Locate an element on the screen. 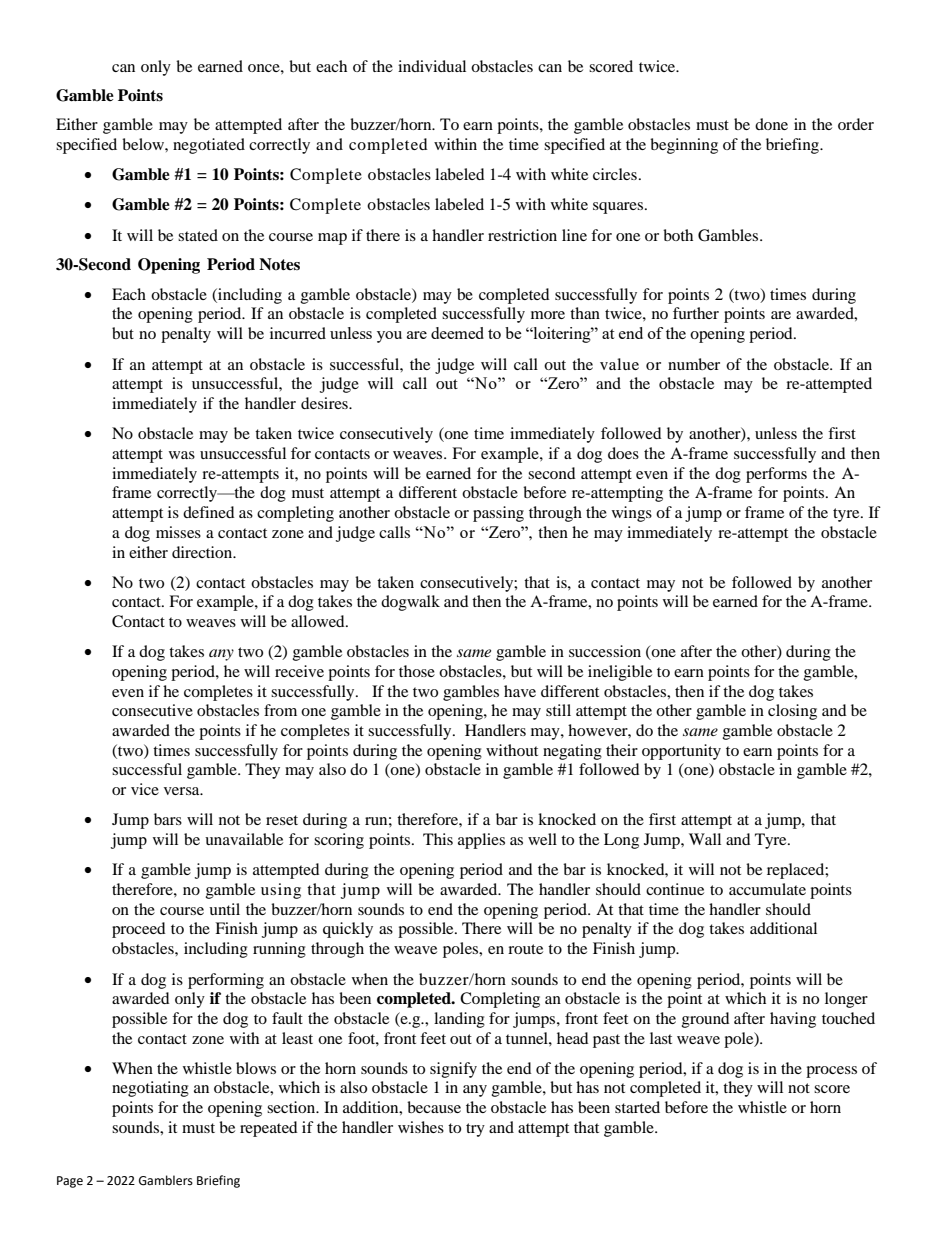 This screenshot has width=952, height=1233. those is located at coordinates (417, 671).
